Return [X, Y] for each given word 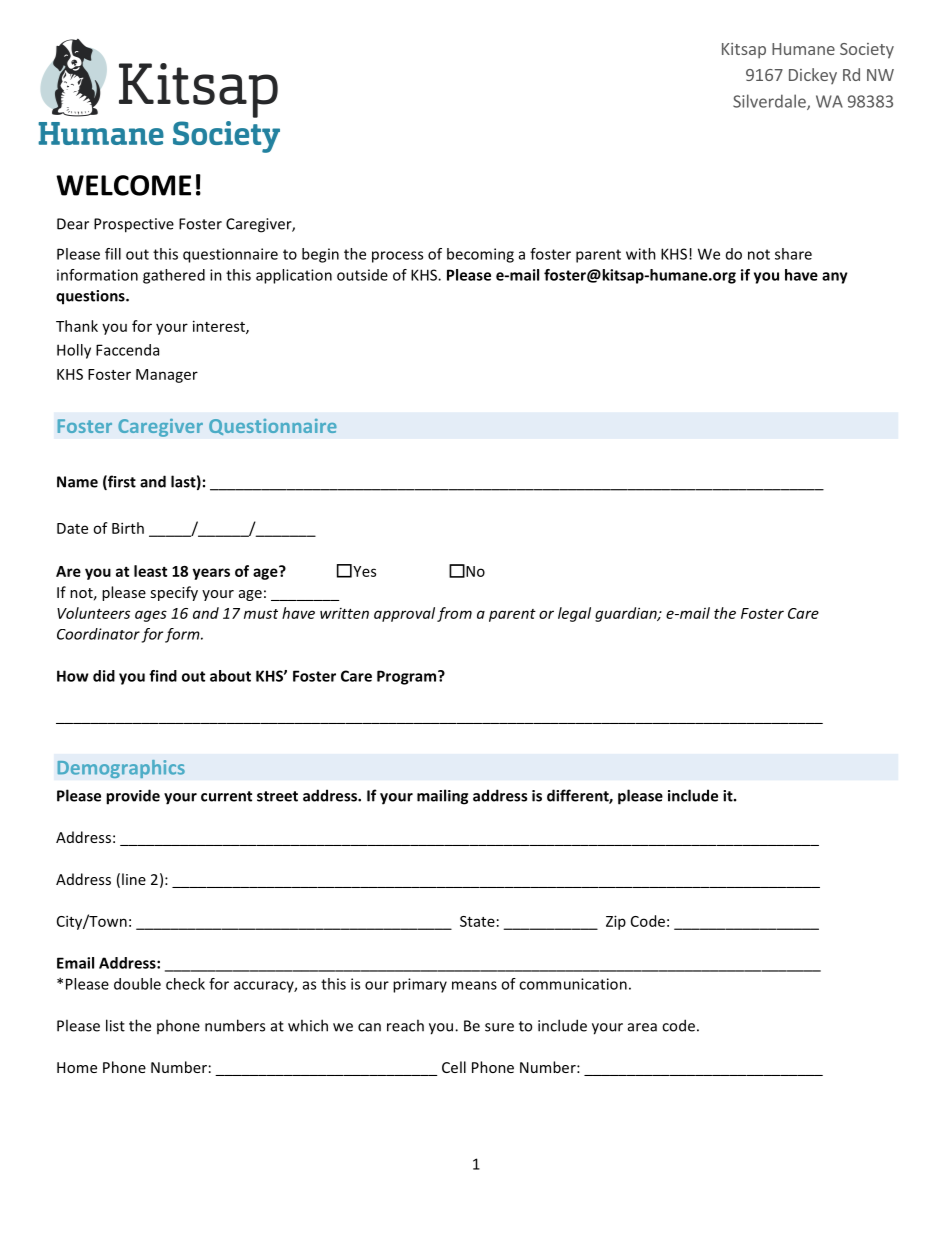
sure [499, 1027]
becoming [480, 255]
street [277, 796]
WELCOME [123, 185]
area [642, 1027]
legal [574, 614]
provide [133, 797]
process [397, 257]
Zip [616, 922]
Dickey [813, 76]
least [150, 571]
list [115, 1025]
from [454, 614]
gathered [174, 276]
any [835, 278]
